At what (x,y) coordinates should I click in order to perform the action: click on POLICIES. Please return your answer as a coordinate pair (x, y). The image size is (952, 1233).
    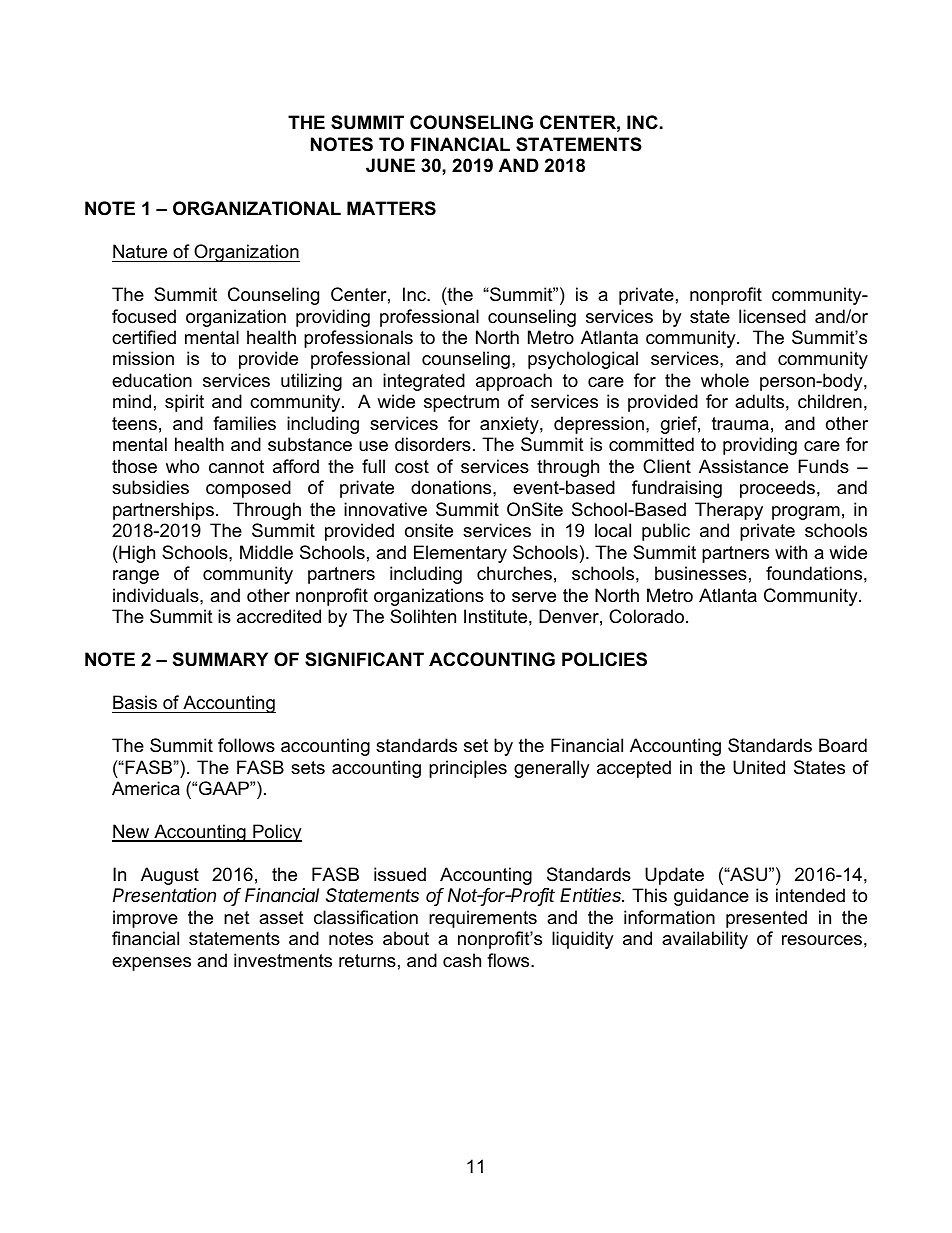
    Looking at the image, I should click on (604, 659).
